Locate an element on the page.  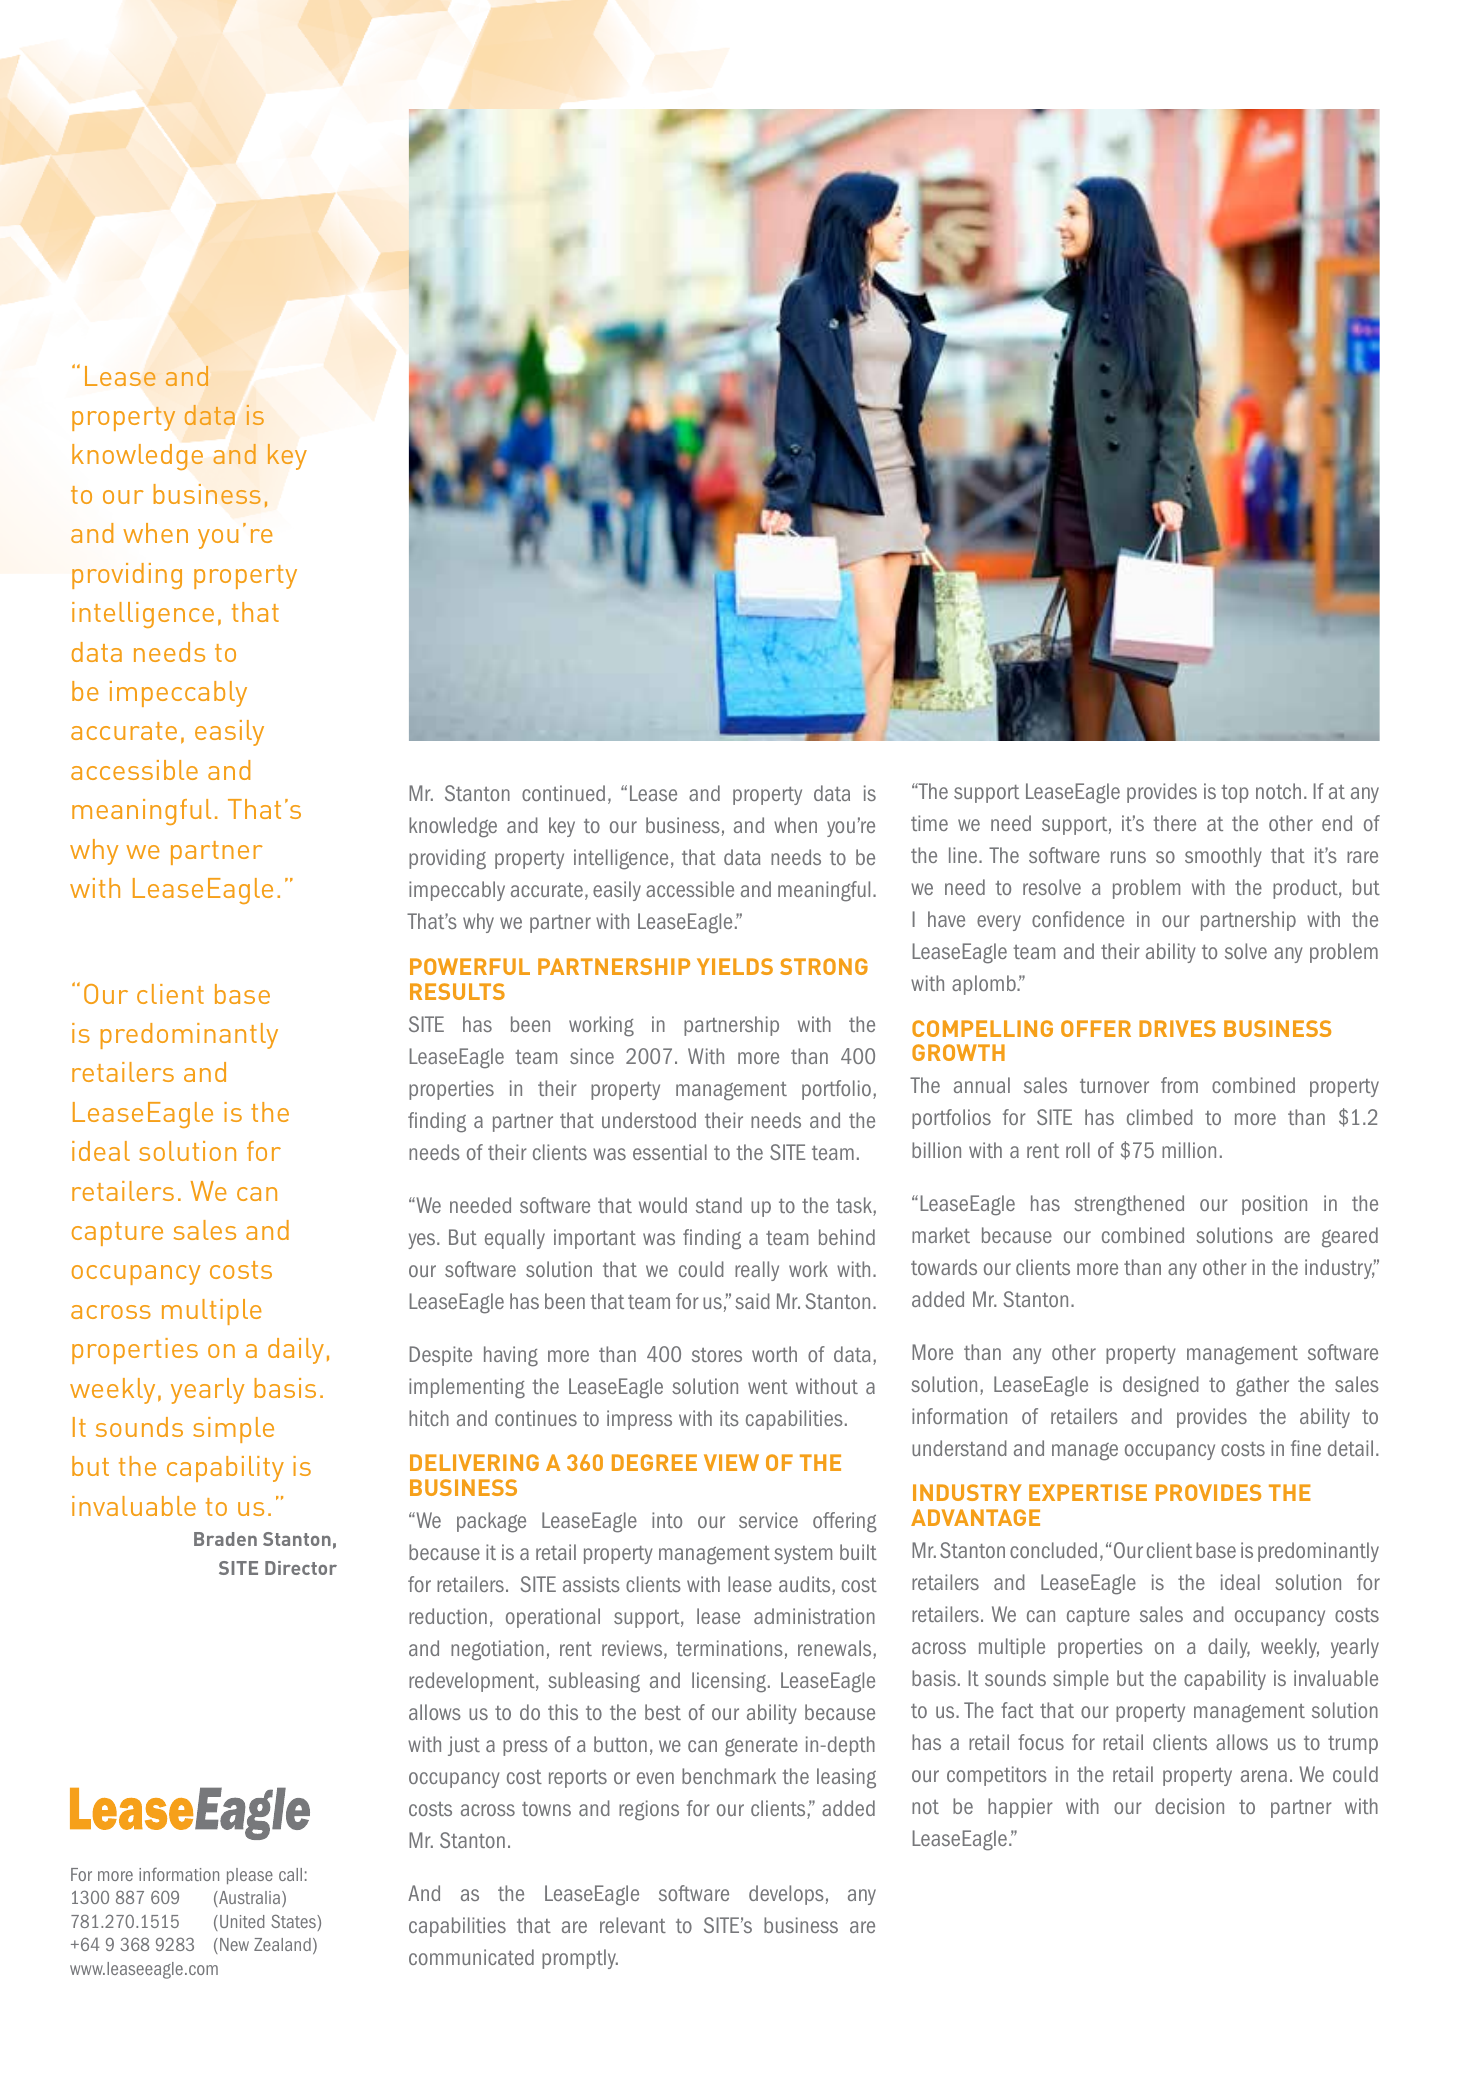
there is located at coordinates (1174, 823).
